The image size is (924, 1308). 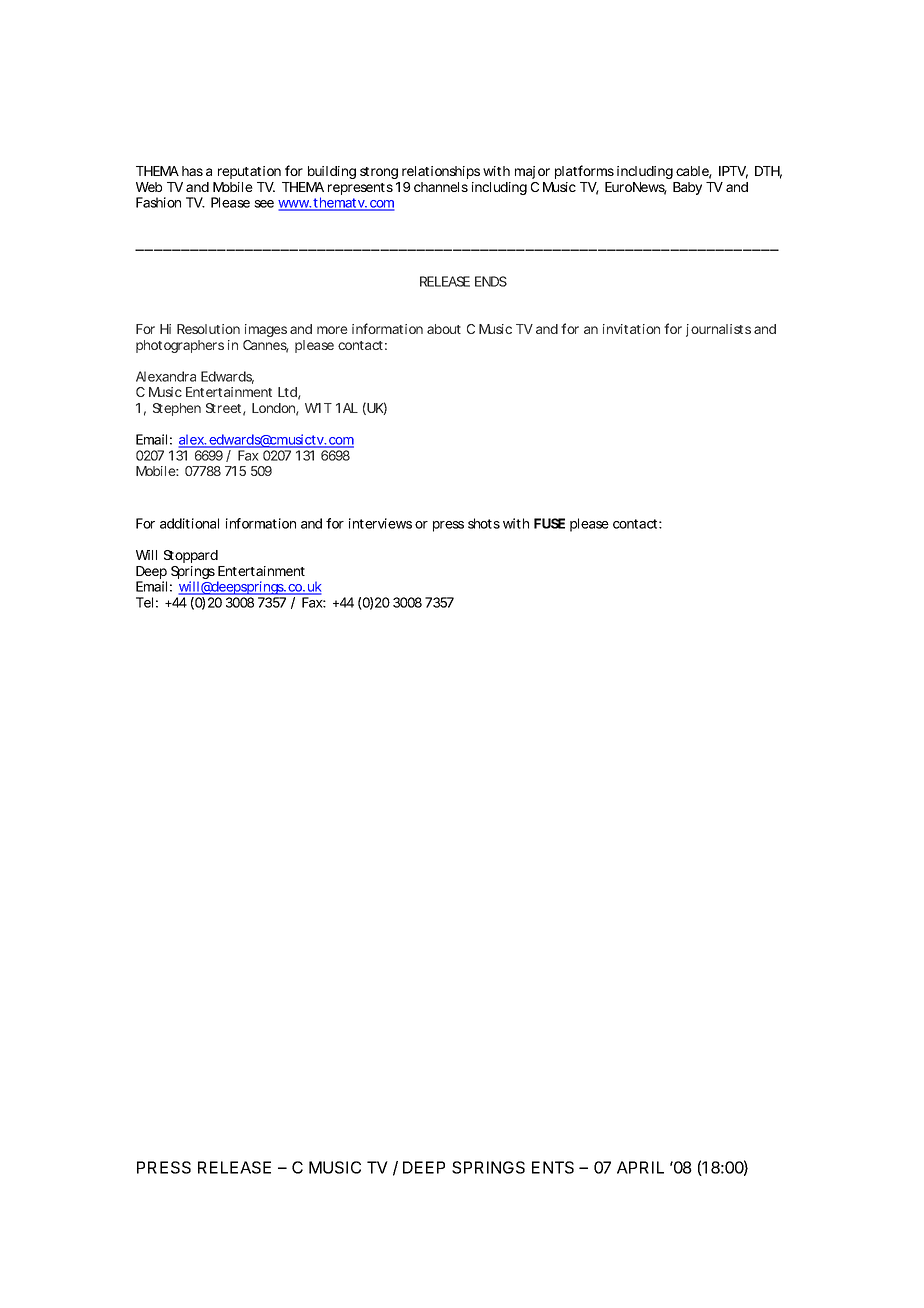 What do you see at coordinates (532, 172) in the document?
I see `major` at bounding box center [532, 172].
